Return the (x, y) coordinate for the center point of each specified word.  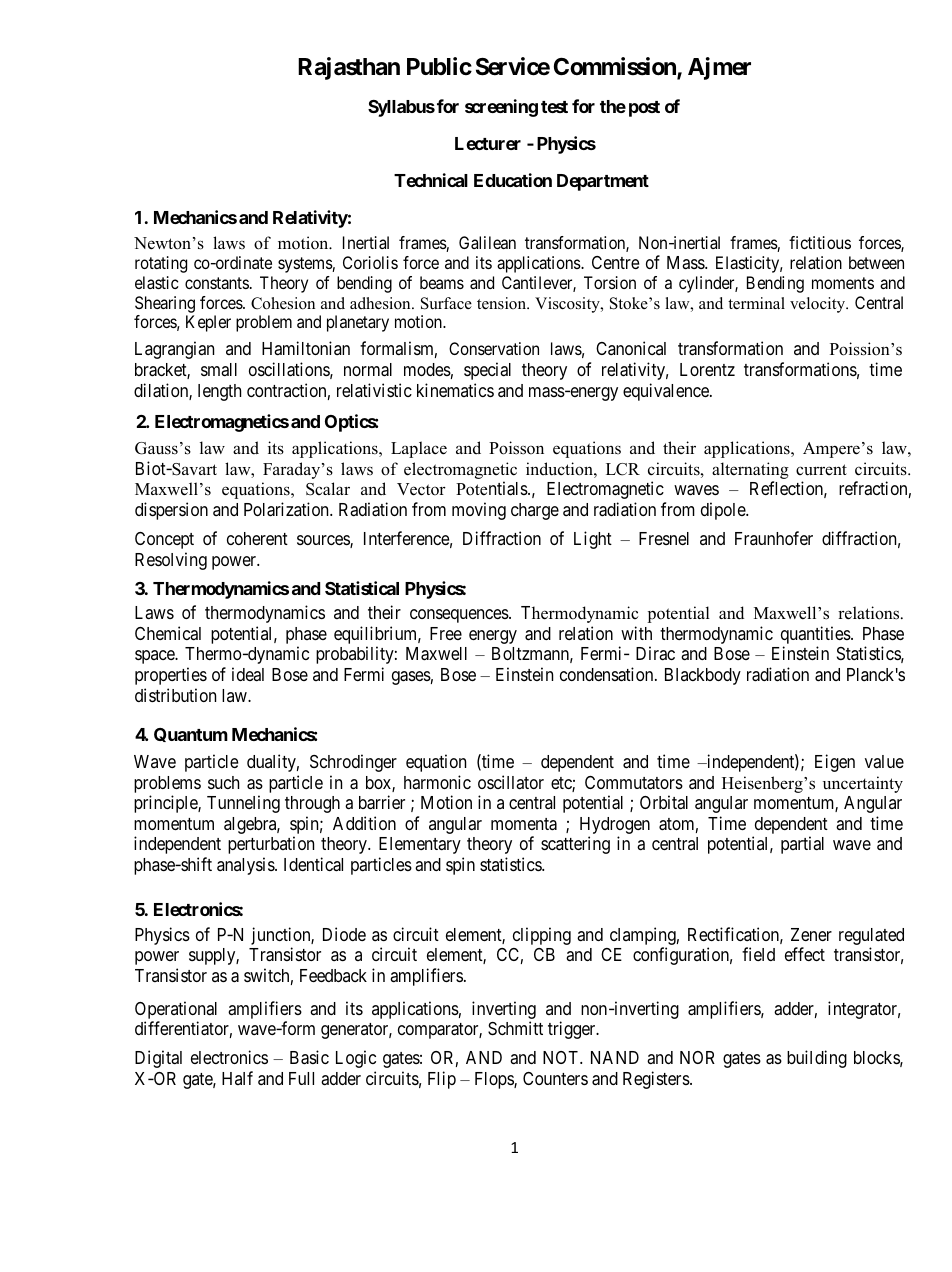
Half (237, 1078)
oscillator (511, 782)
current (821, 470)
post (644, 109)
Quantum (191, 735)
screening (501, 108)
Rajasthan (349, 68)
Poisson (516, 448)
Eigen (835, 763)
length (219, 392)
